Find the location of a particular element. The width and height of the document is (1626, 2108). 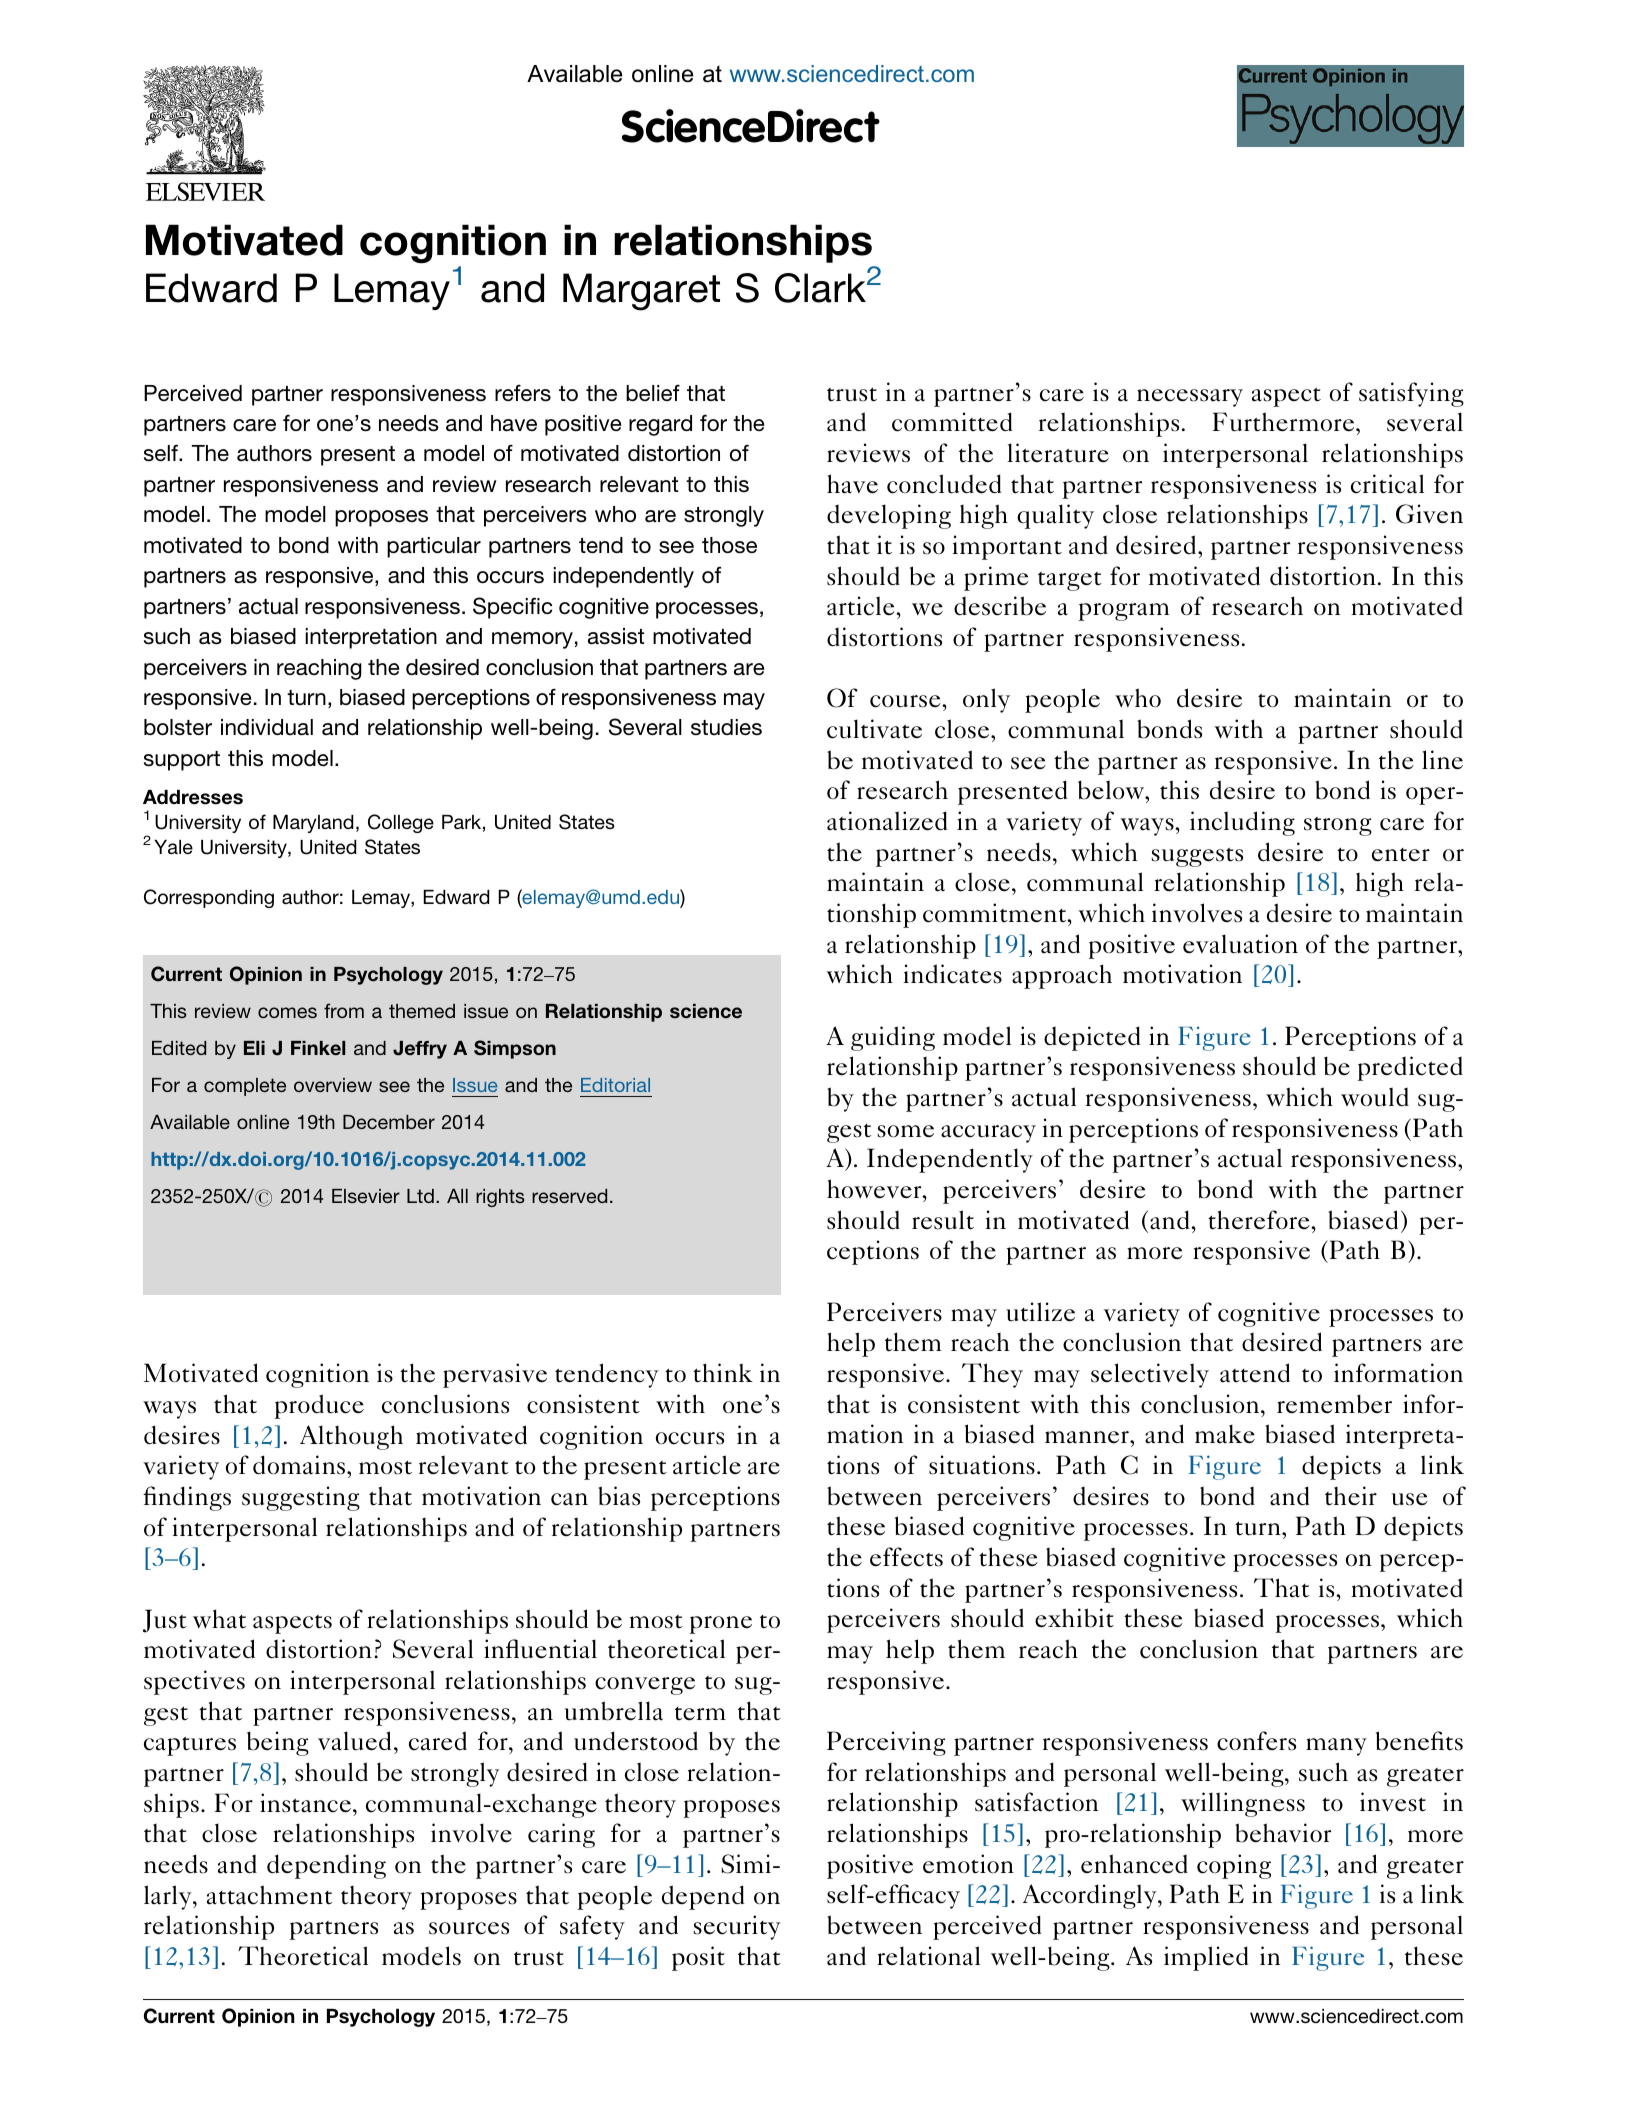

sources is located at coordinates (469, 1928).
